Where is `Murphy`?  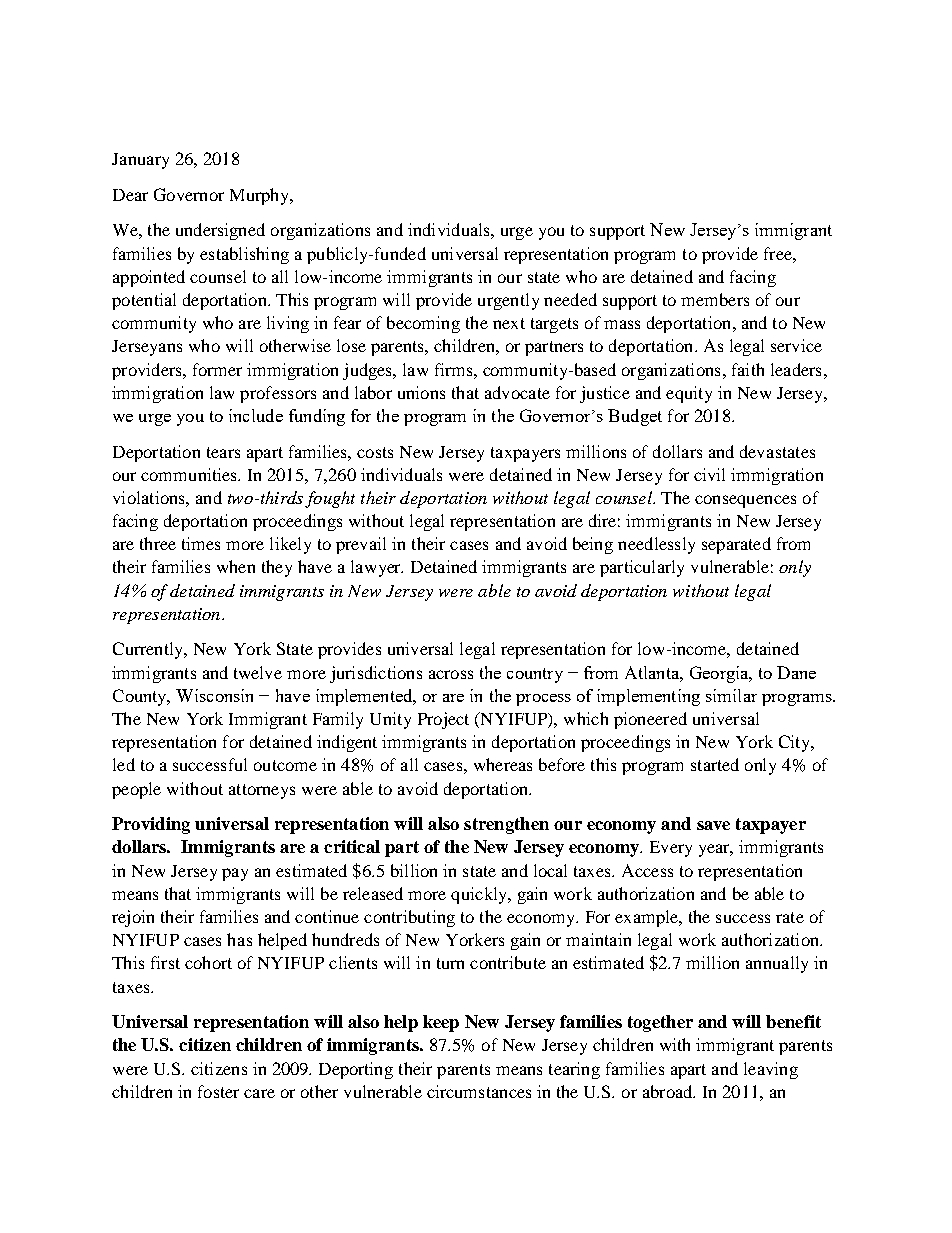
Murphy is located at coordinates (261, 196).
